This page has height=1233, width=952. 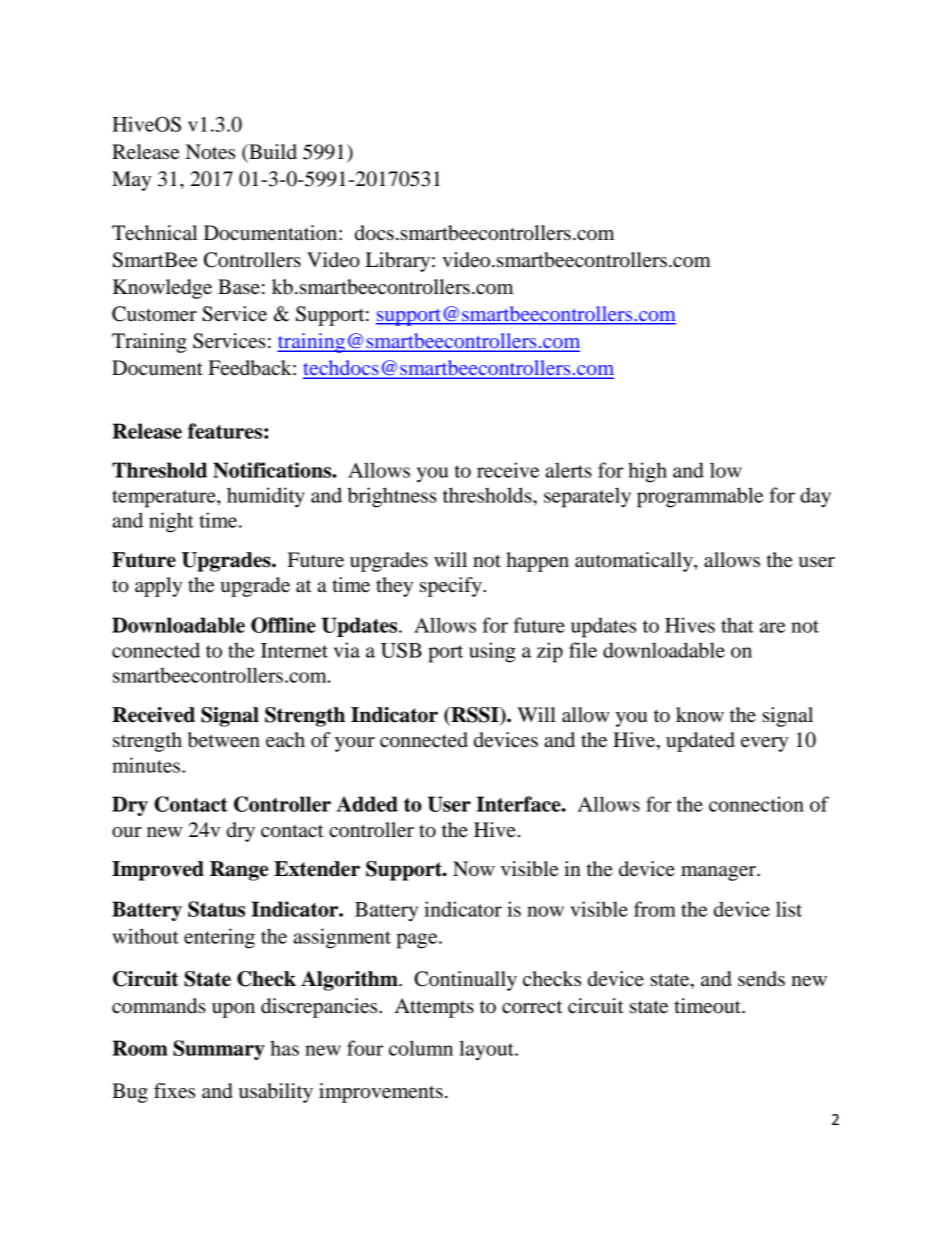 I want to click on every, so click(x=764, y=744).
